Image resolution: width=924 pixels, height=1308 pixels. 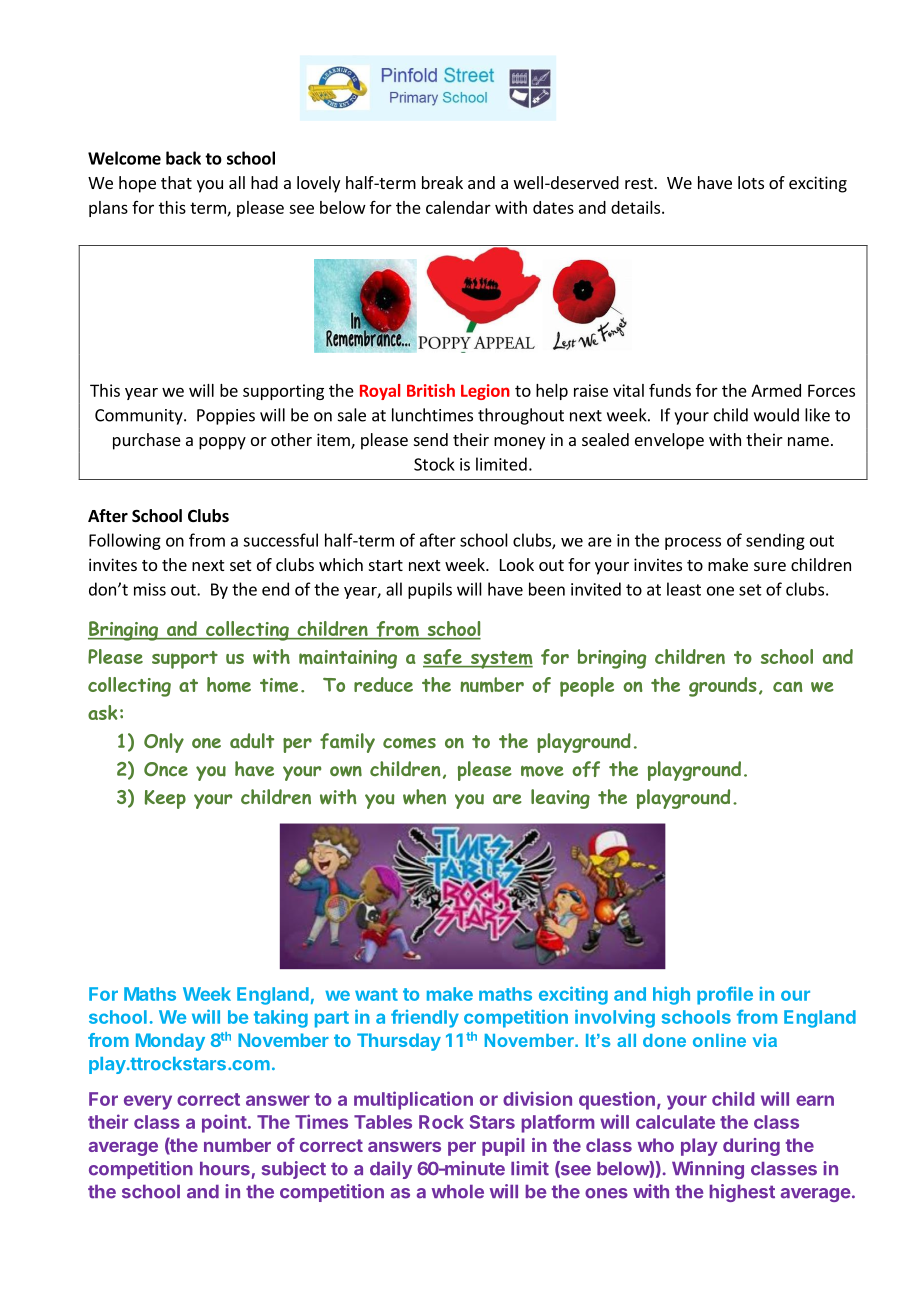 What do you see at coordinates (225, 1169) in the screenshot?
I see `hours` at bounding box center [225, 1169].
